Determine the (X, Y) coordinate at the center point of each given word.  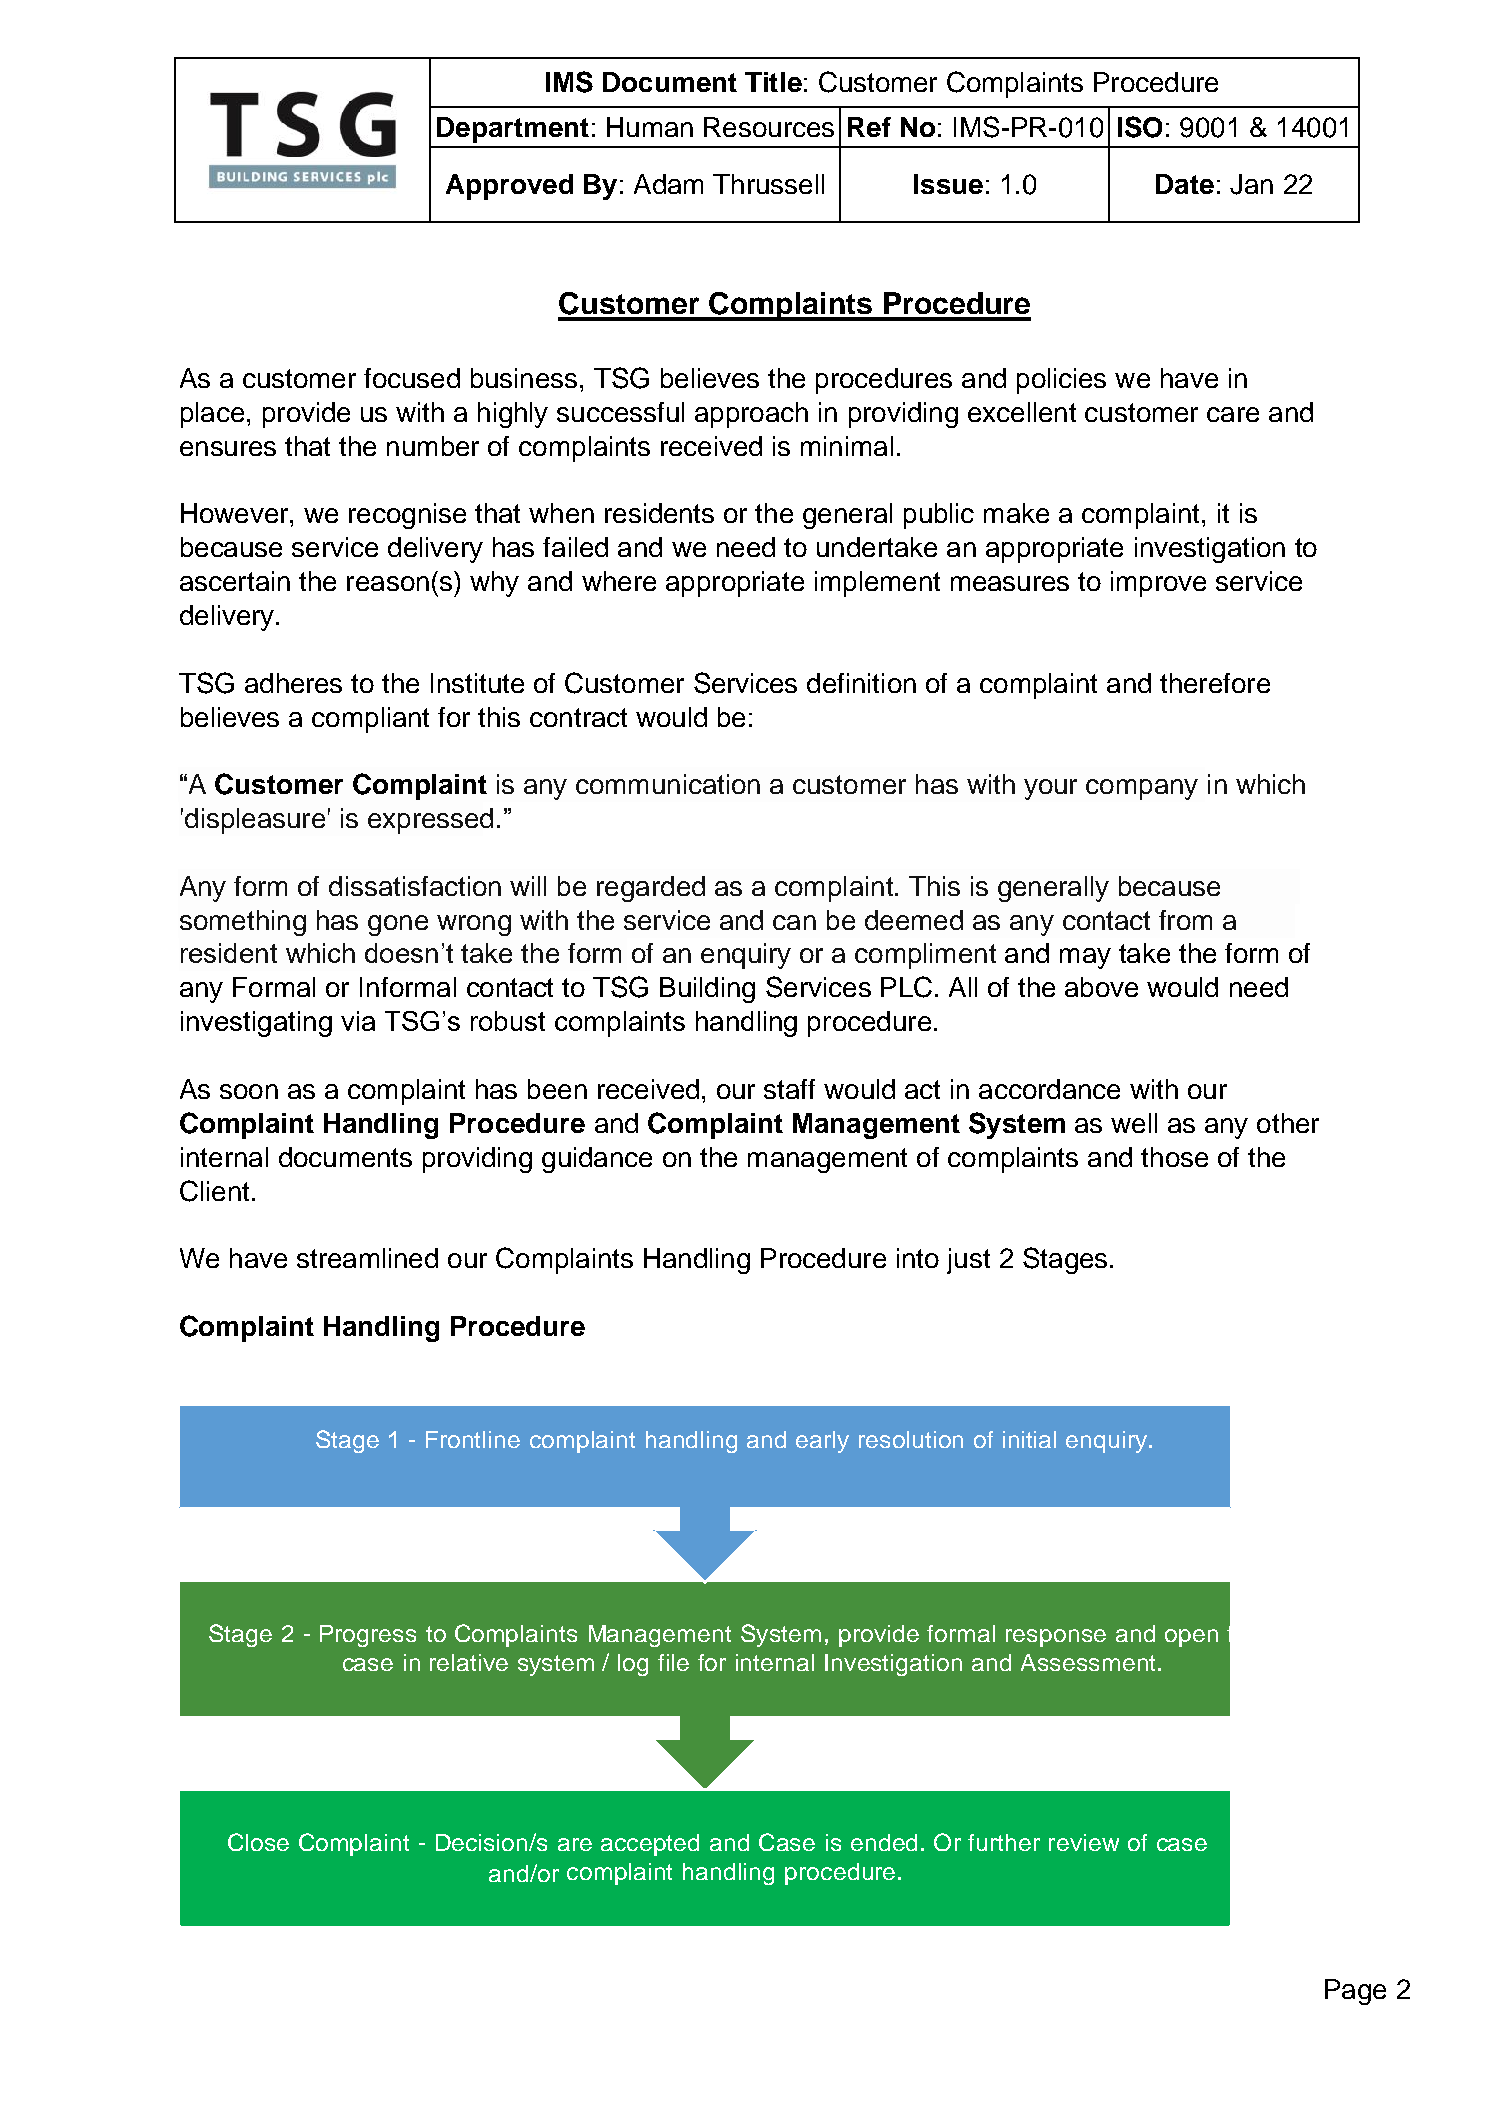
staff (789, 1089)
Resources (769, 127)
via (358, 1021)
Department (513, 130)
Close (258, 1842)
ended (884, 1842)
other (1288, 1123)
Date (1185, 184)
